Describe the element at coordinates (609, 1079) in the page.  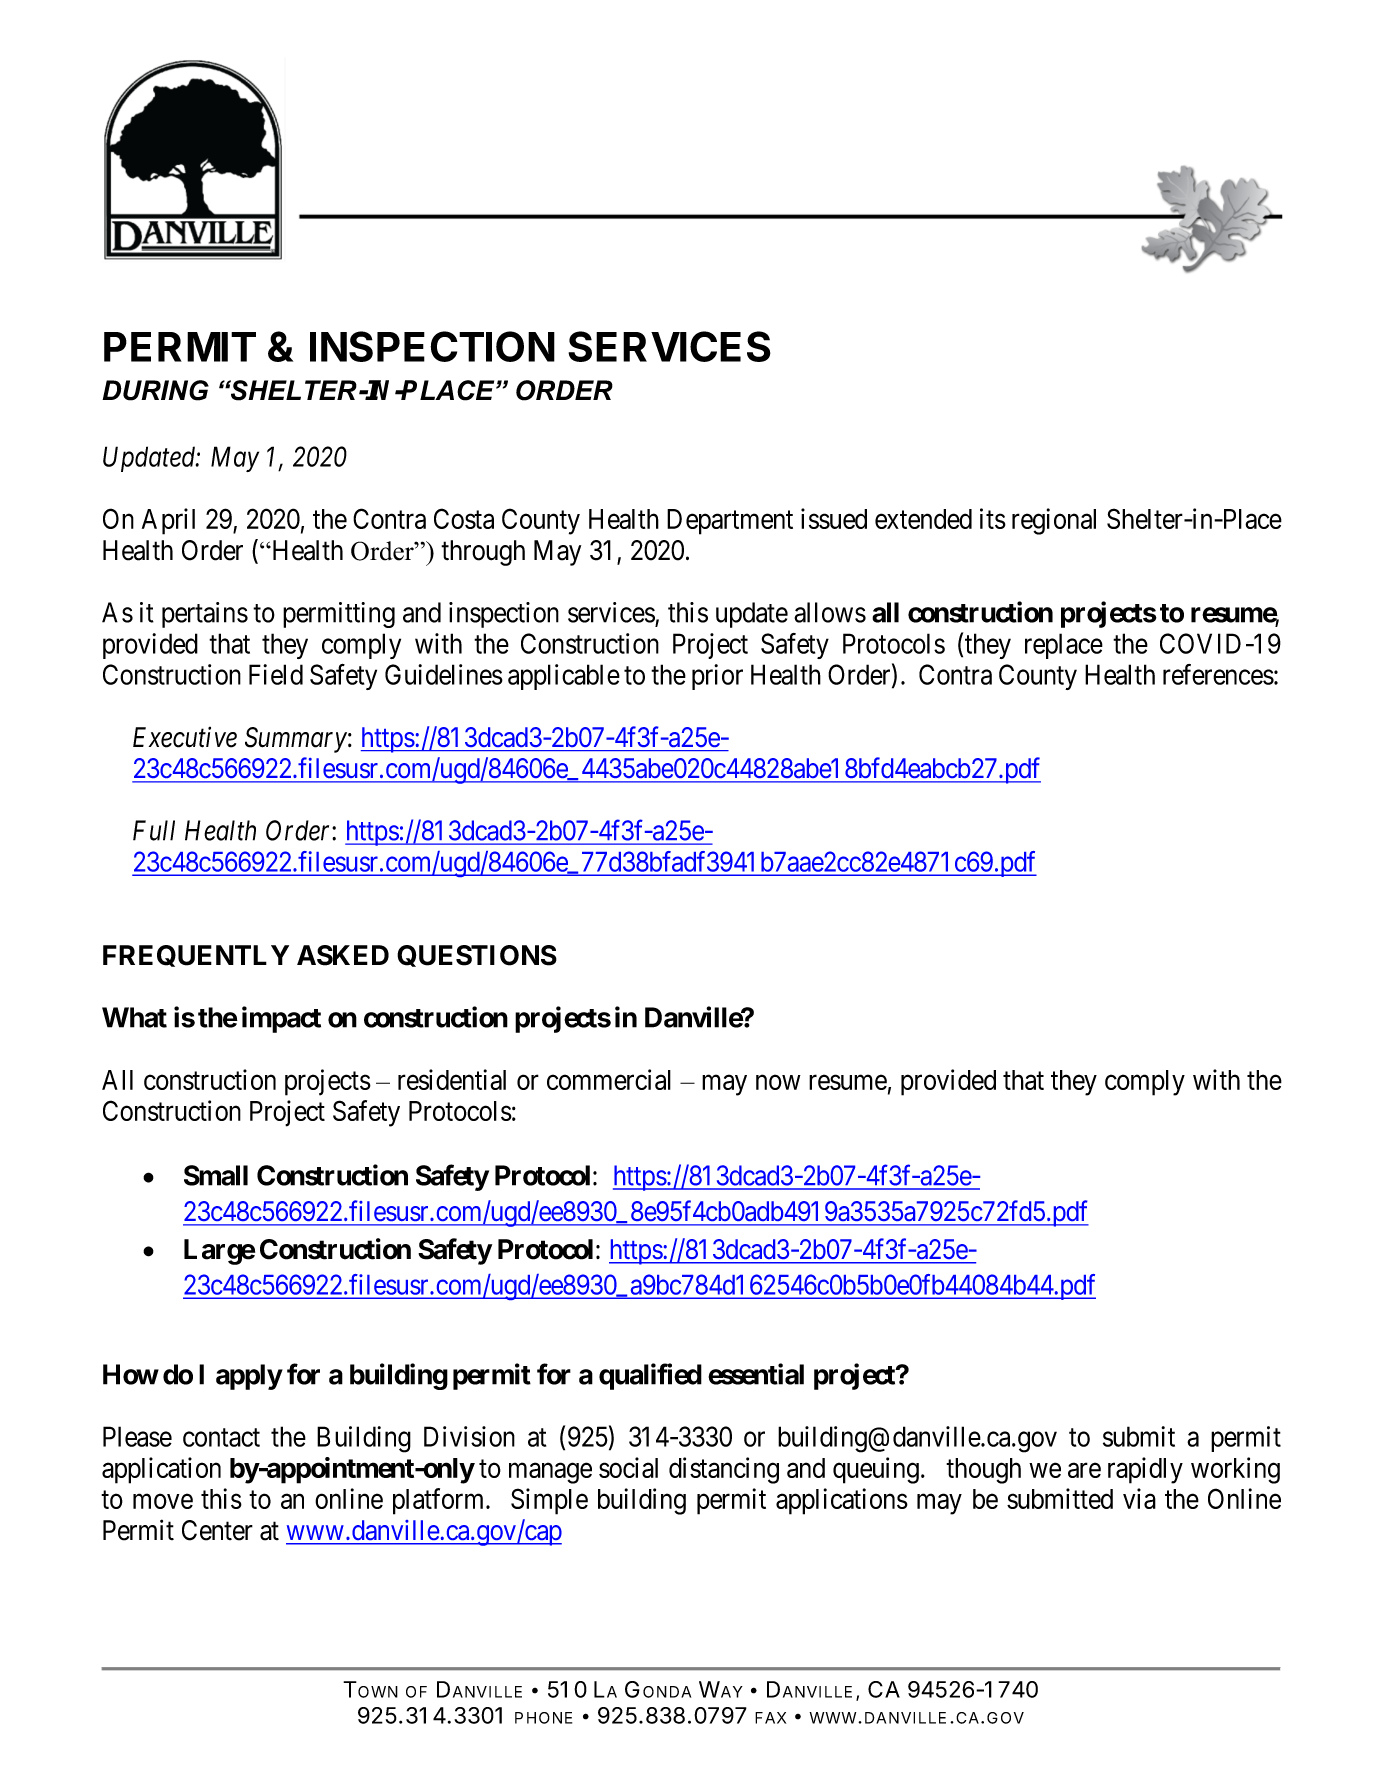
I see `commercial` at that location.
